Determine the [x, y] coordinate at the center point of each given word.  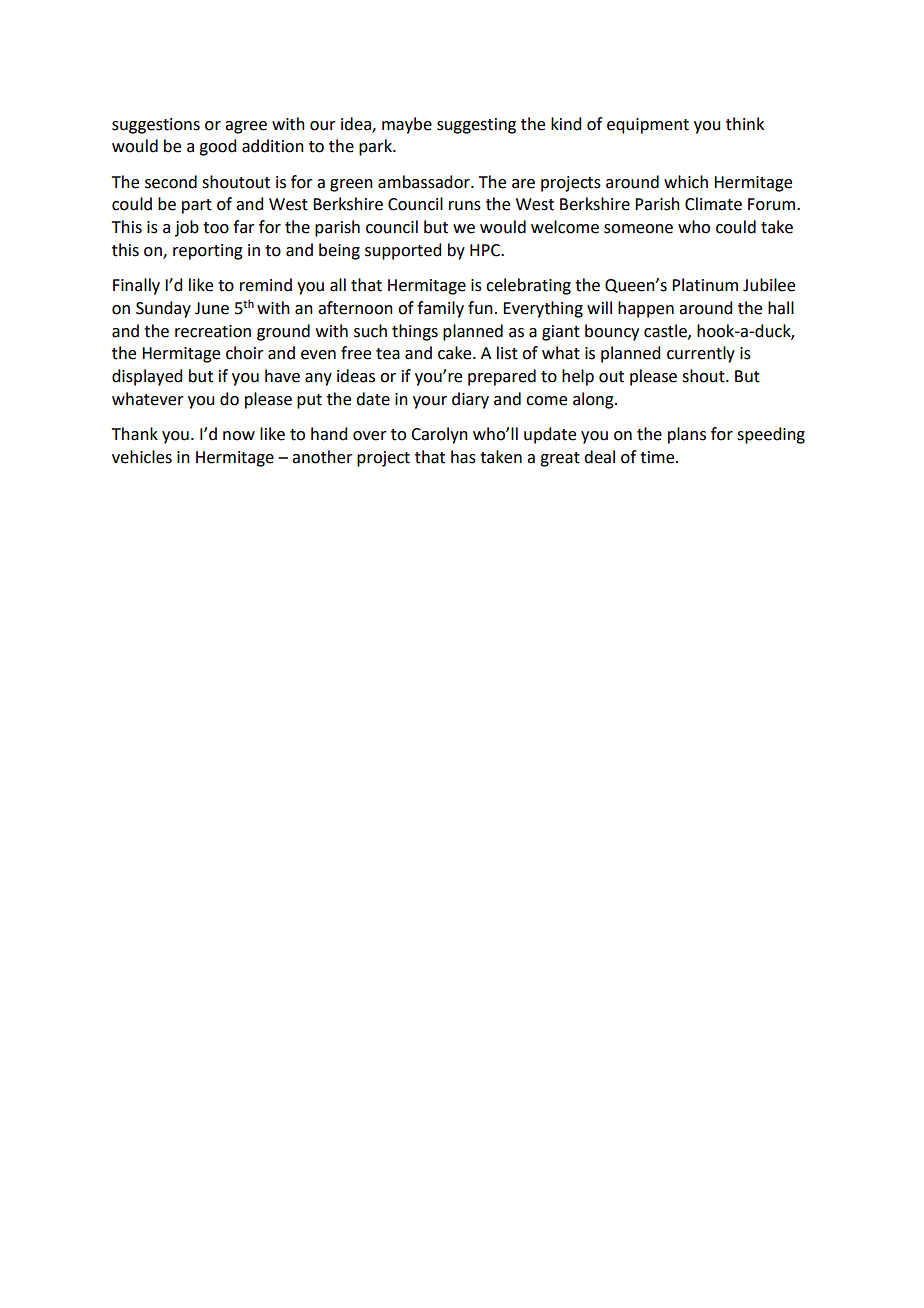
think [745, 124]
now [239, 436]
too [216, 228]
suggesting [476, 126]
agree [246, 127]
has [463, 457]
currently [701, 354]
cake [456, 353]
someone [638, 229]
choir [245, 353]
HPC [486, 250]
